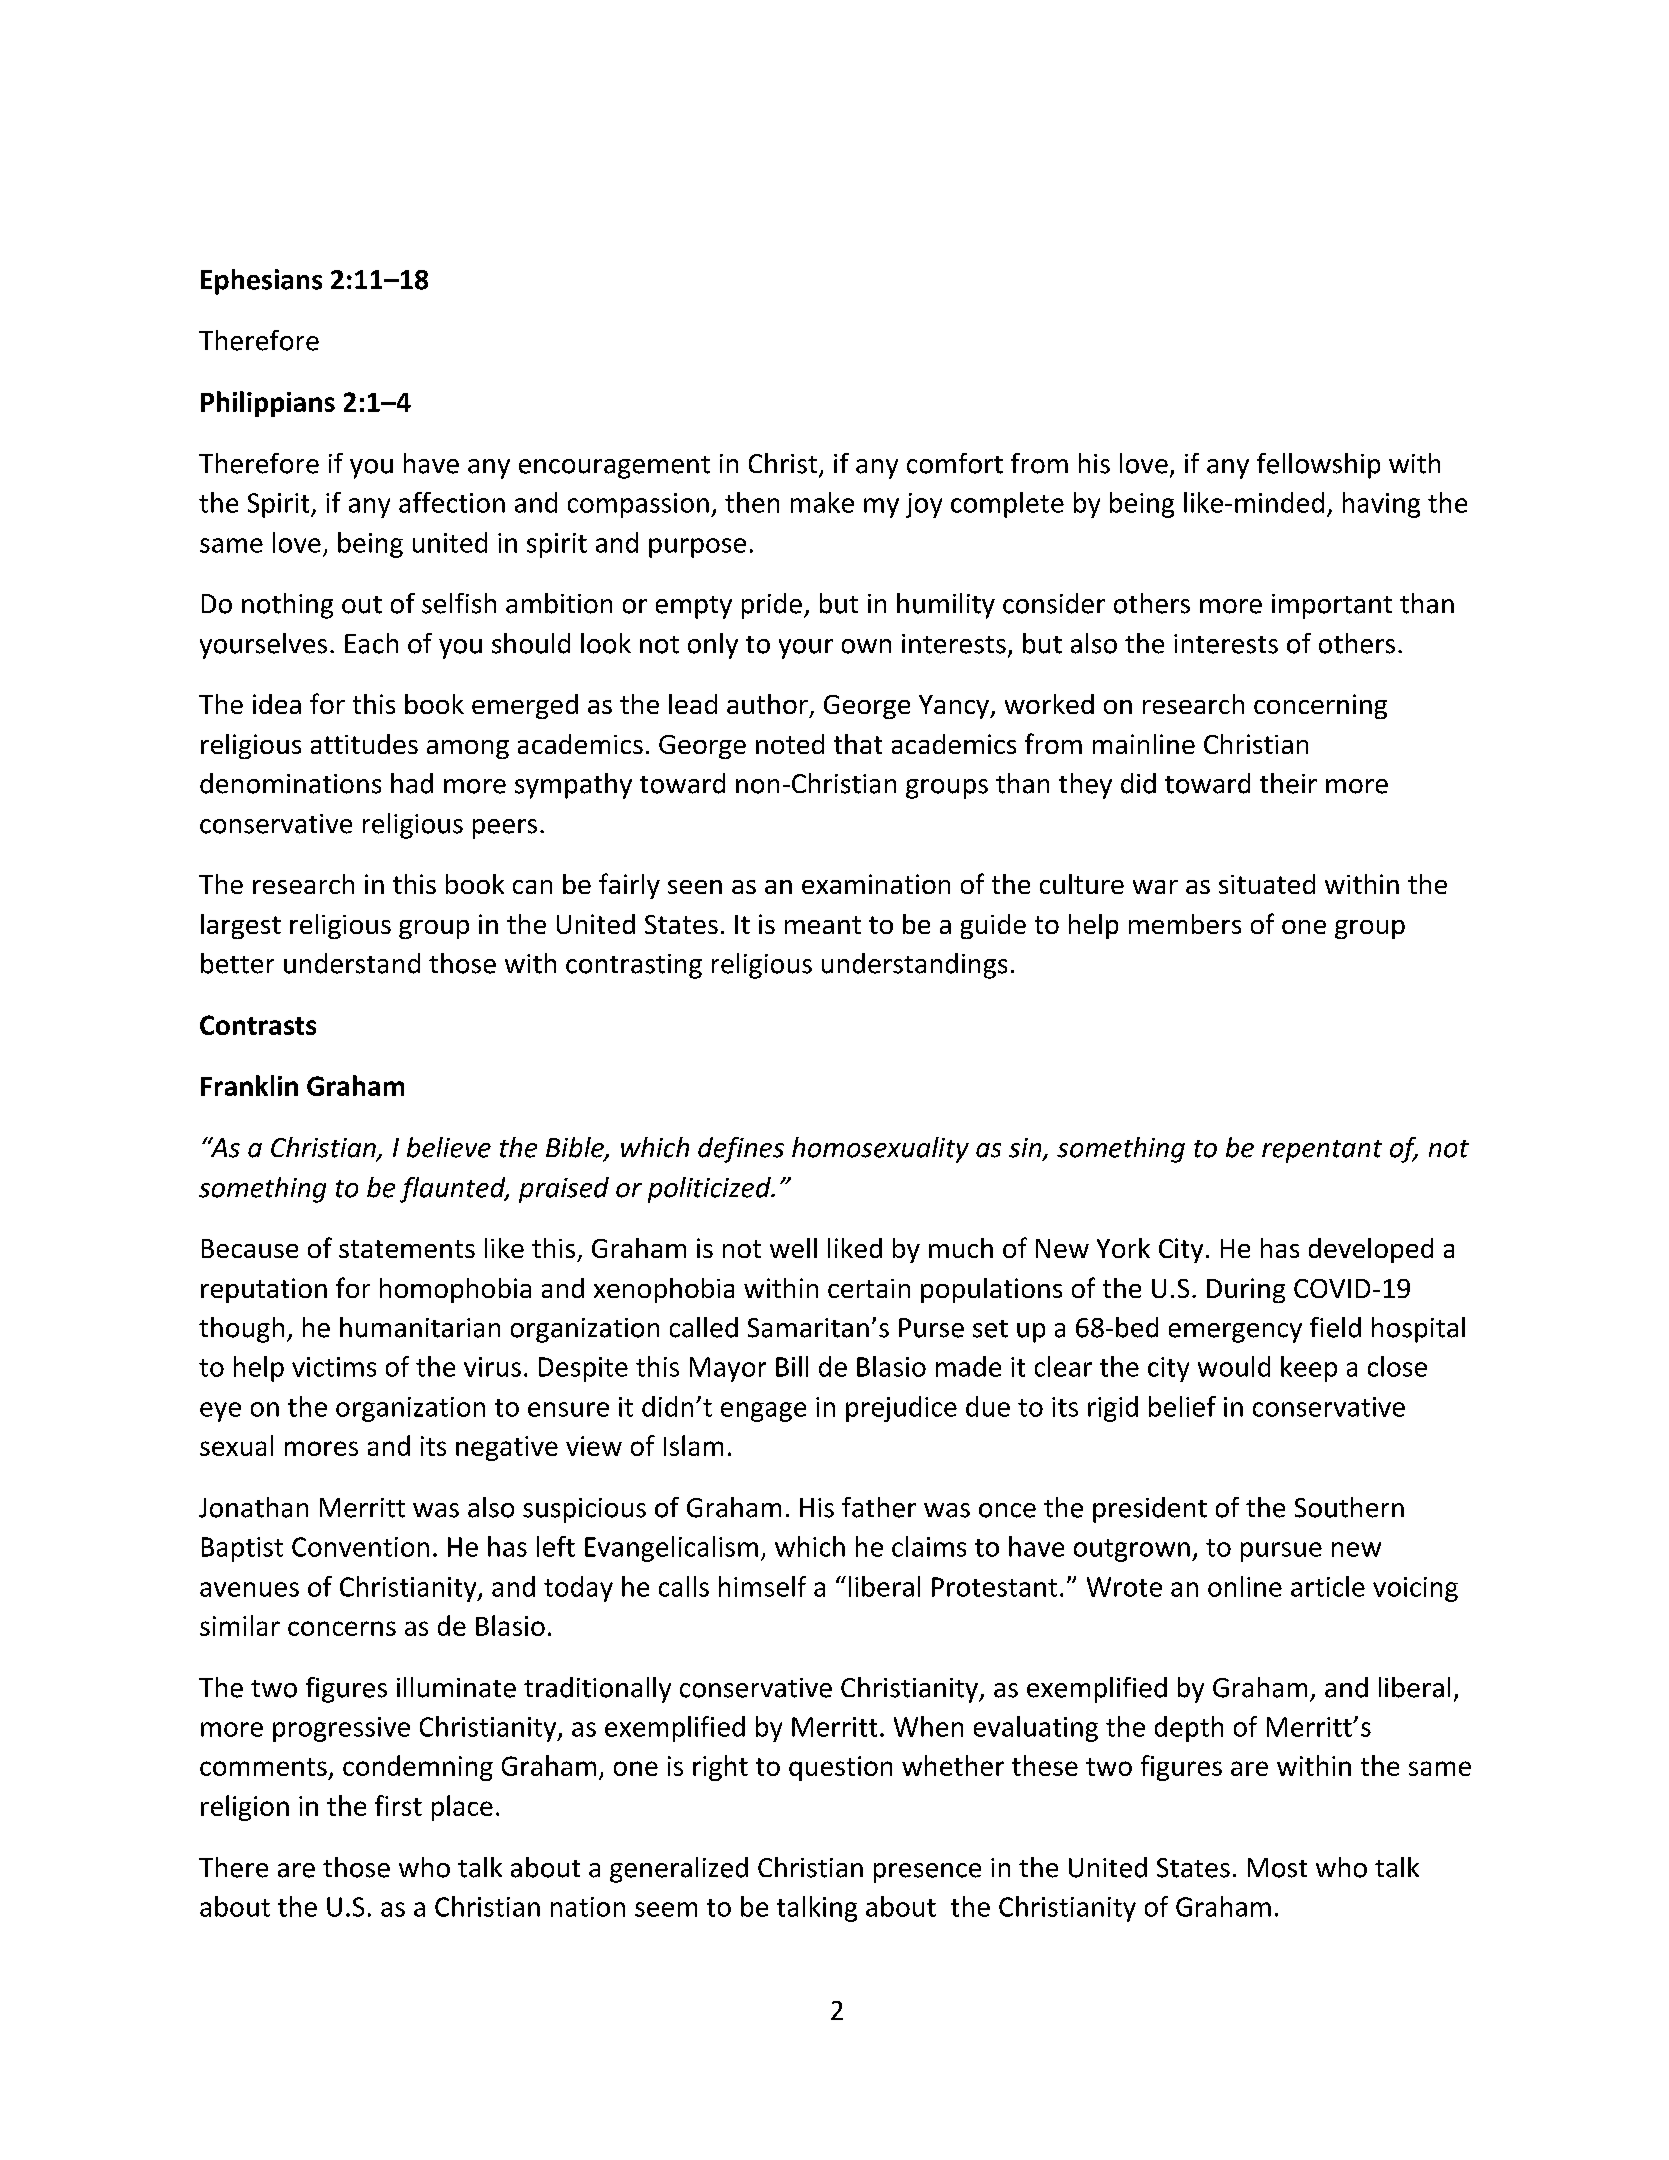 The image size is (1669, 2160). Describe the element at coordinates (741, 1150) in the page. I see `defines` at that location.
